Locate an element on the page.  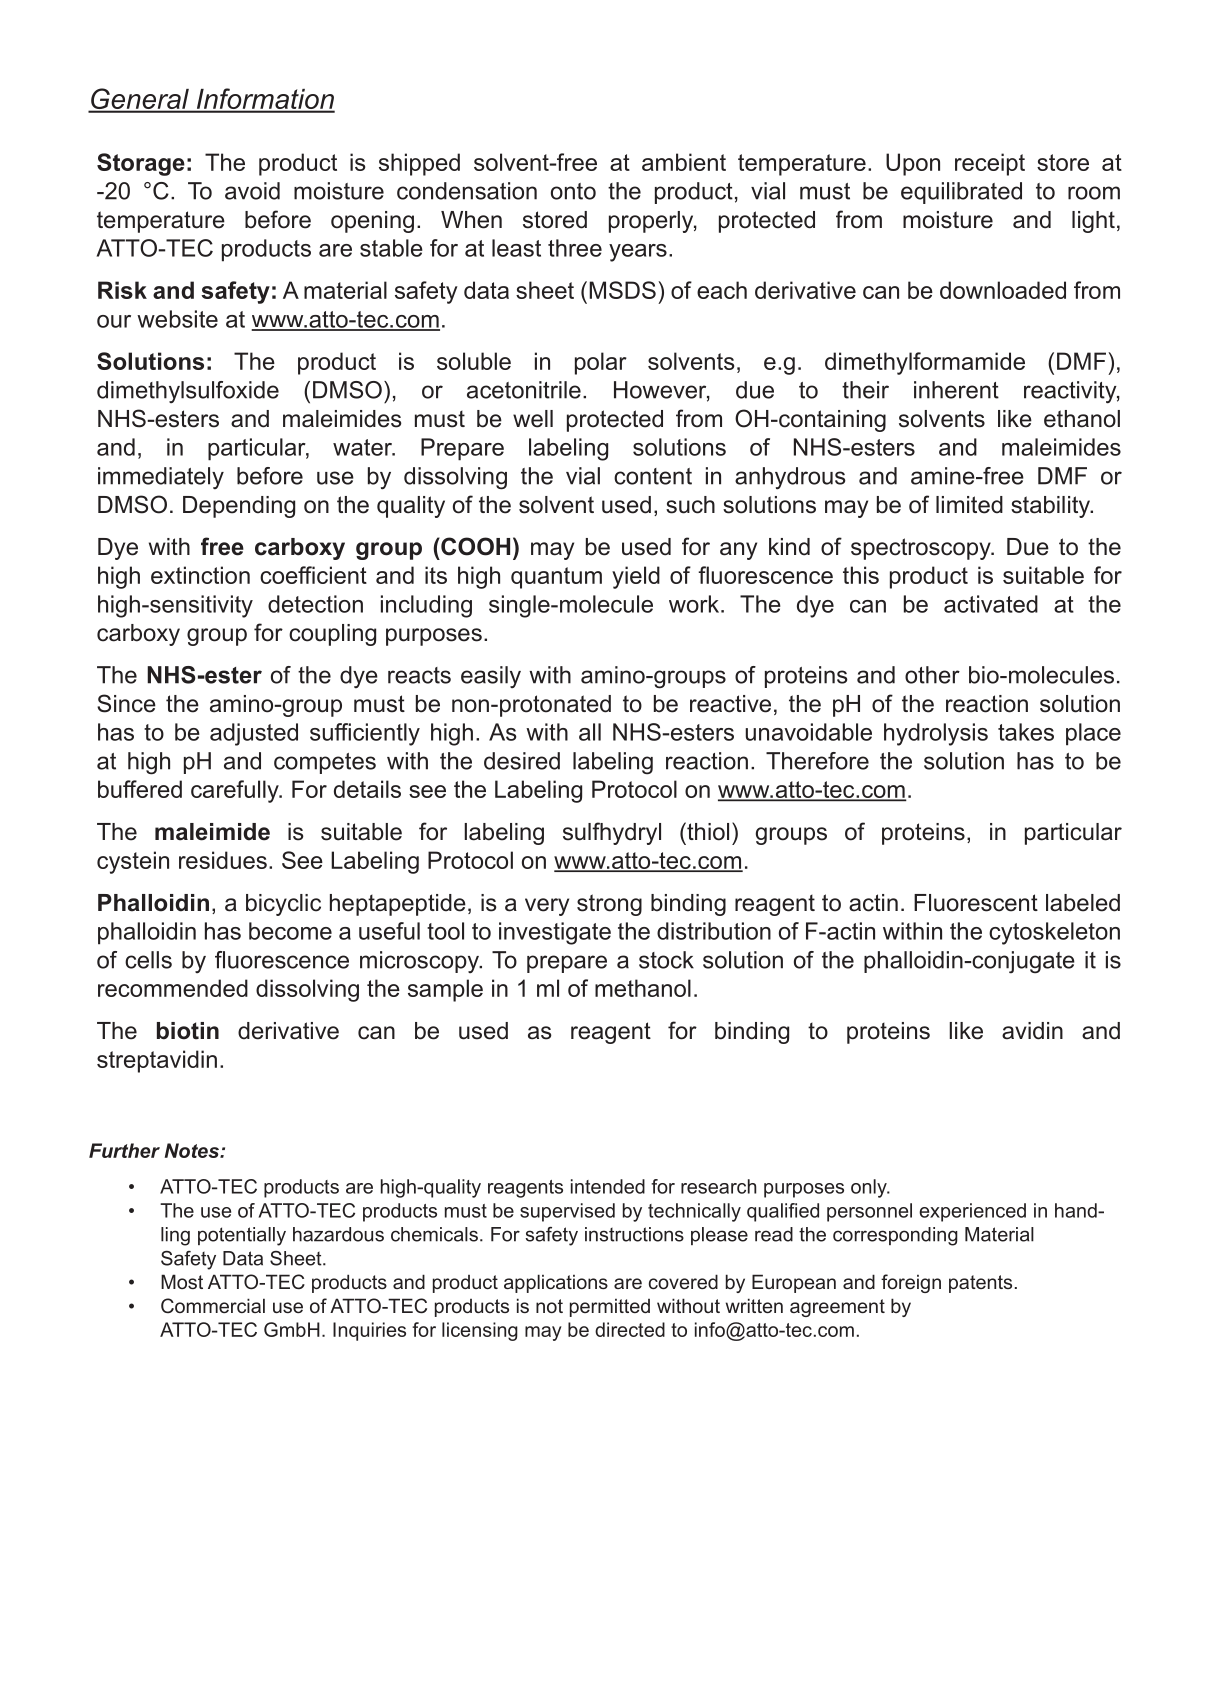
adjusted is located at coordinates (254, 734).
